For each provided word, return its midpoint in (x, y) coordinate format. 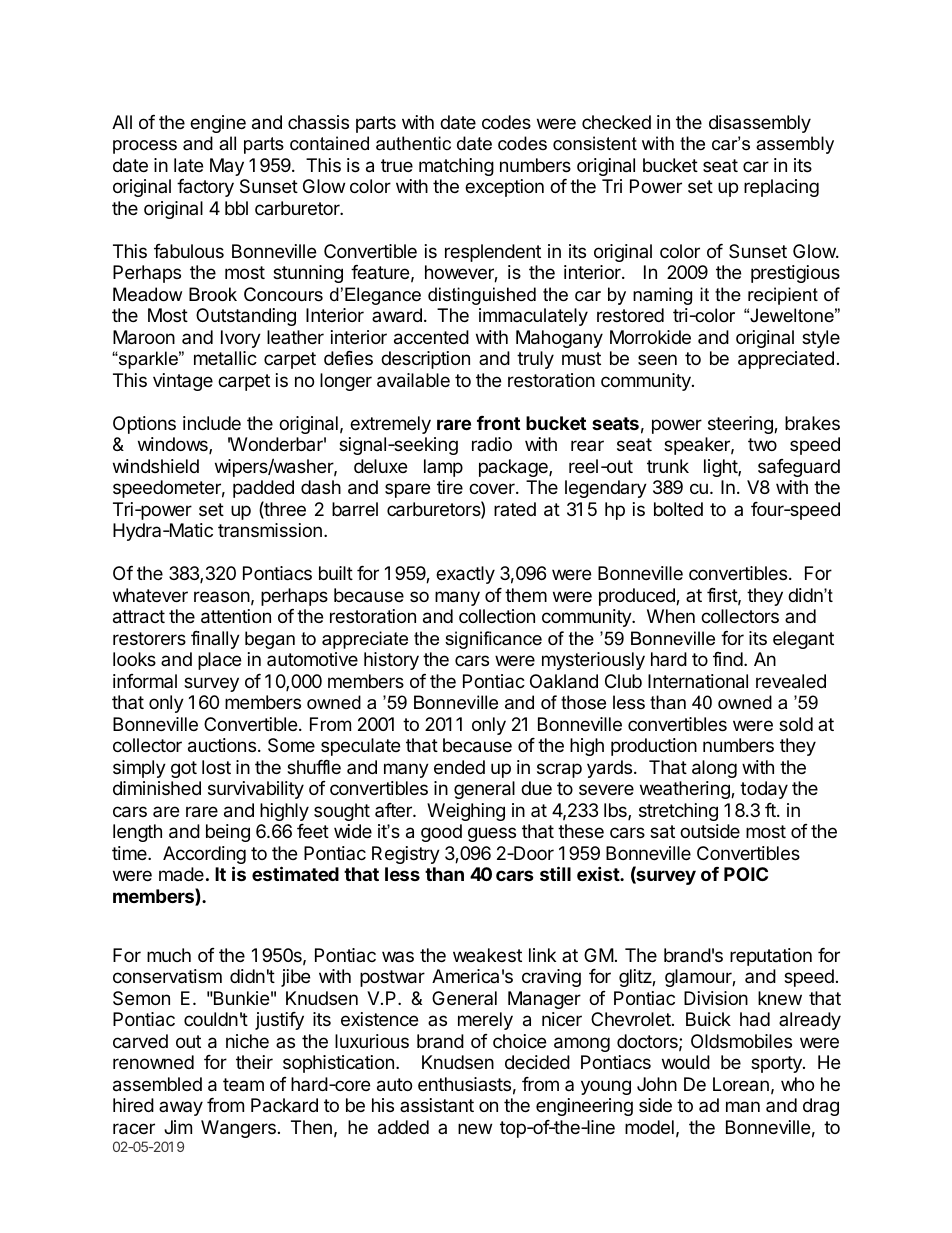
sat (662, 832)
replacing (781, 188)
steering (741, 425)
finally (215, 640)
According (204, 856)
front (498, 423)
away (181, 1108)
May (227, 167)
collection (497, 616)
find (728, 659)
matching (456, 167)
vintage (183, 382)
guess (492, 834)
